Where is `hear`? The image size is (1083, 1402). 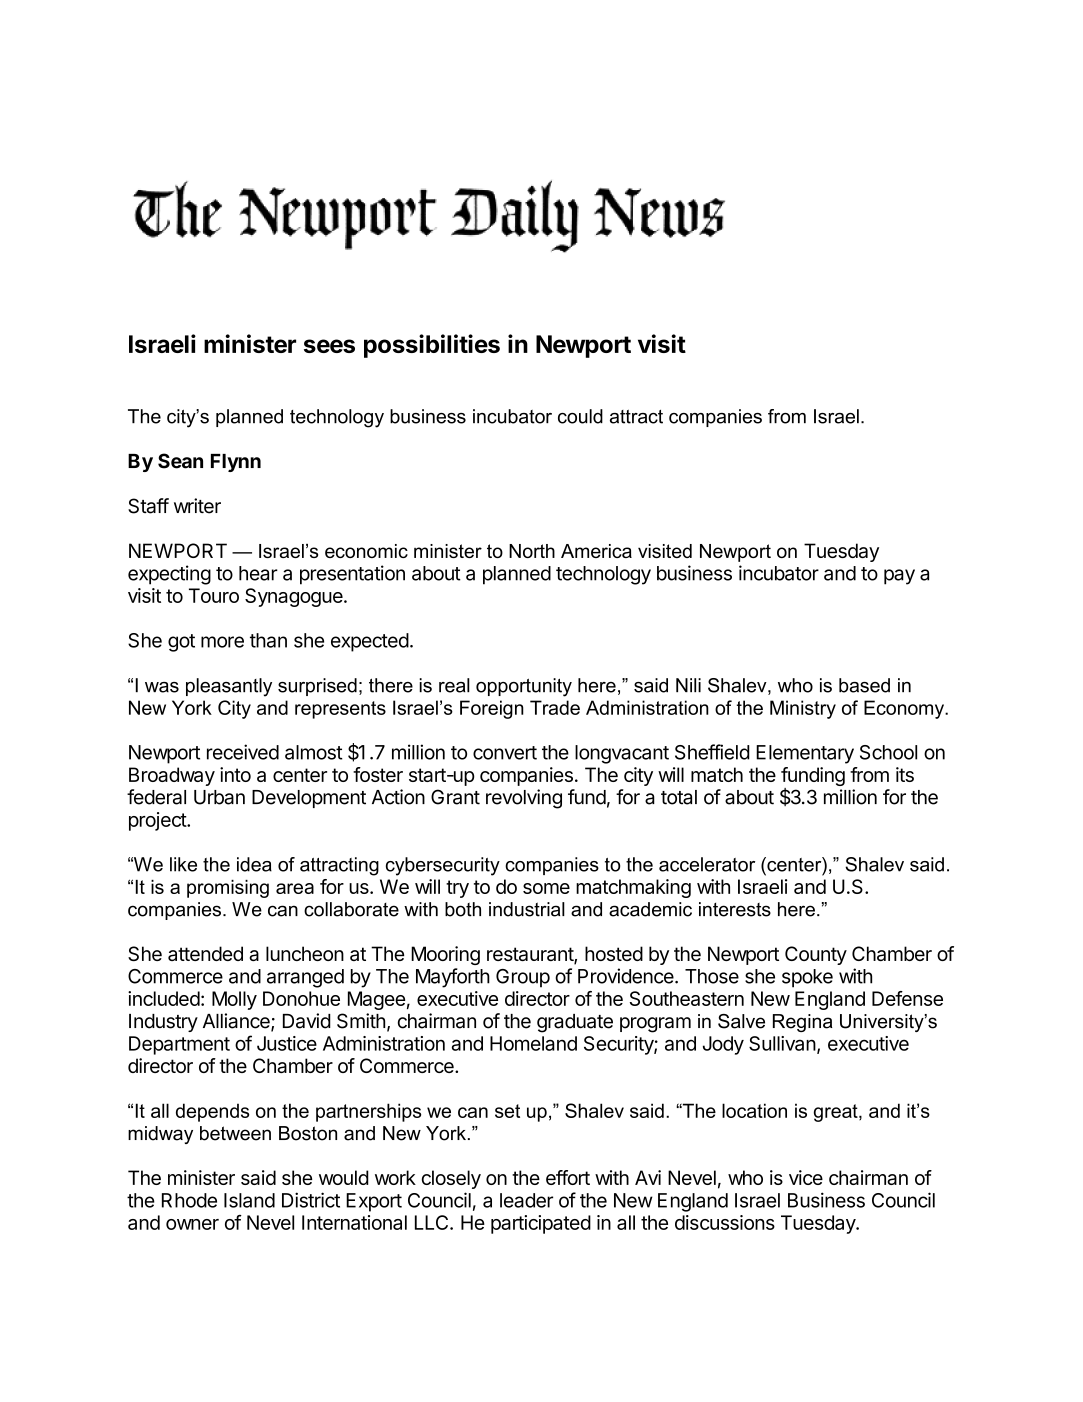 hear is located at coordinates (258, 573).
